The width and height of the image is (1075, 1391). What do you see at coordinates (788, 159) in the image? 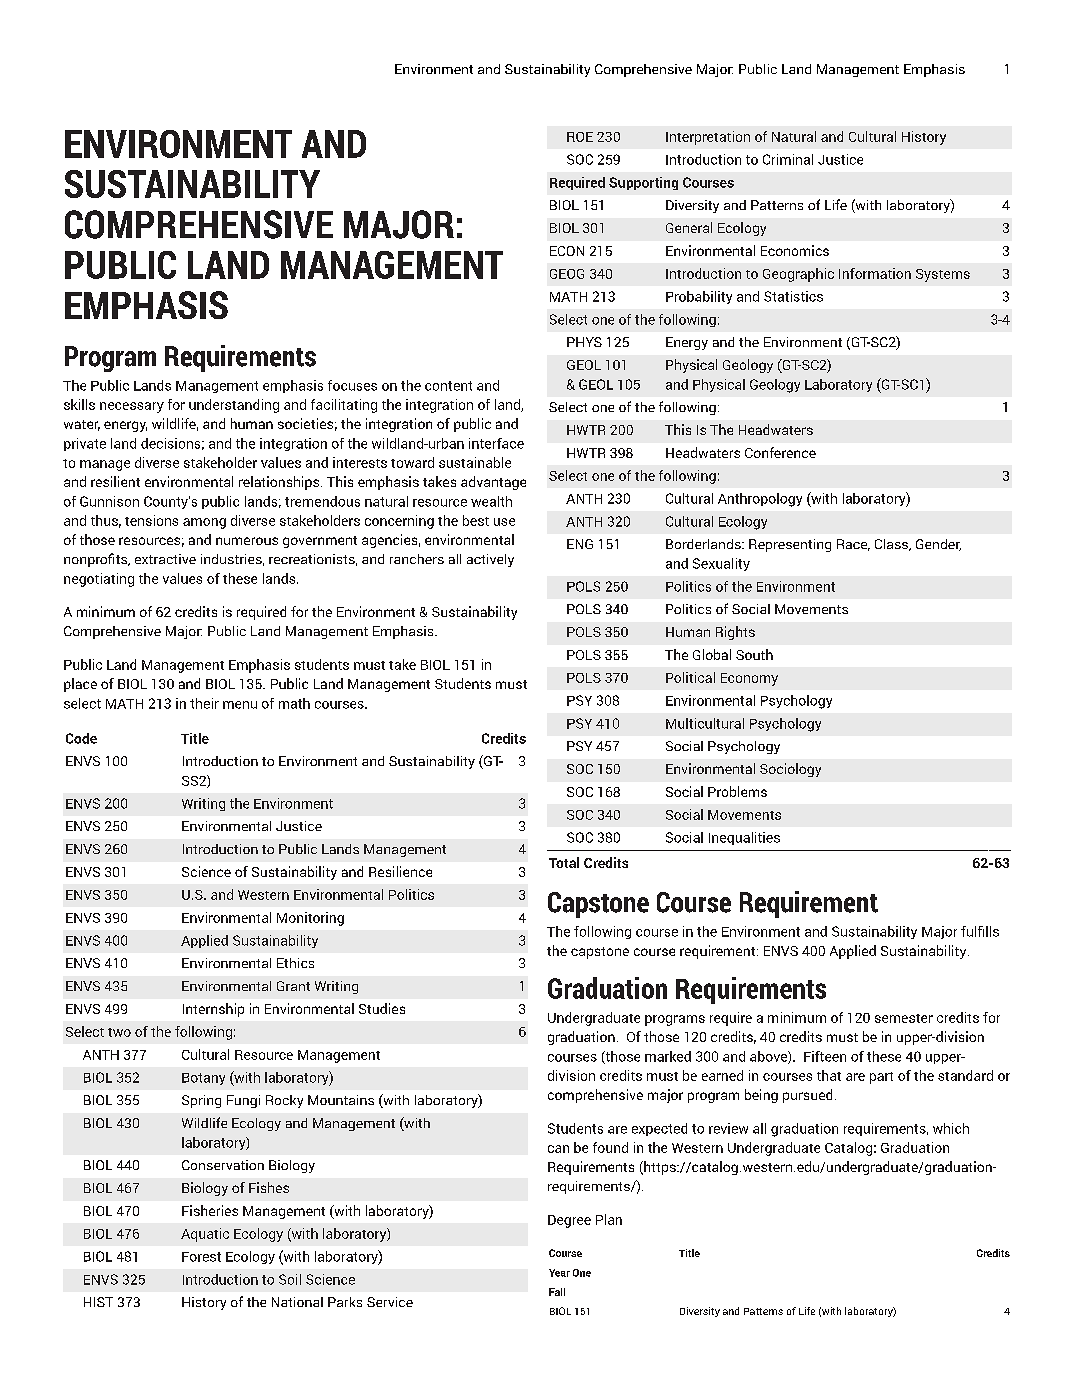
I see `Criminal` at bounding box center [788, 159].
